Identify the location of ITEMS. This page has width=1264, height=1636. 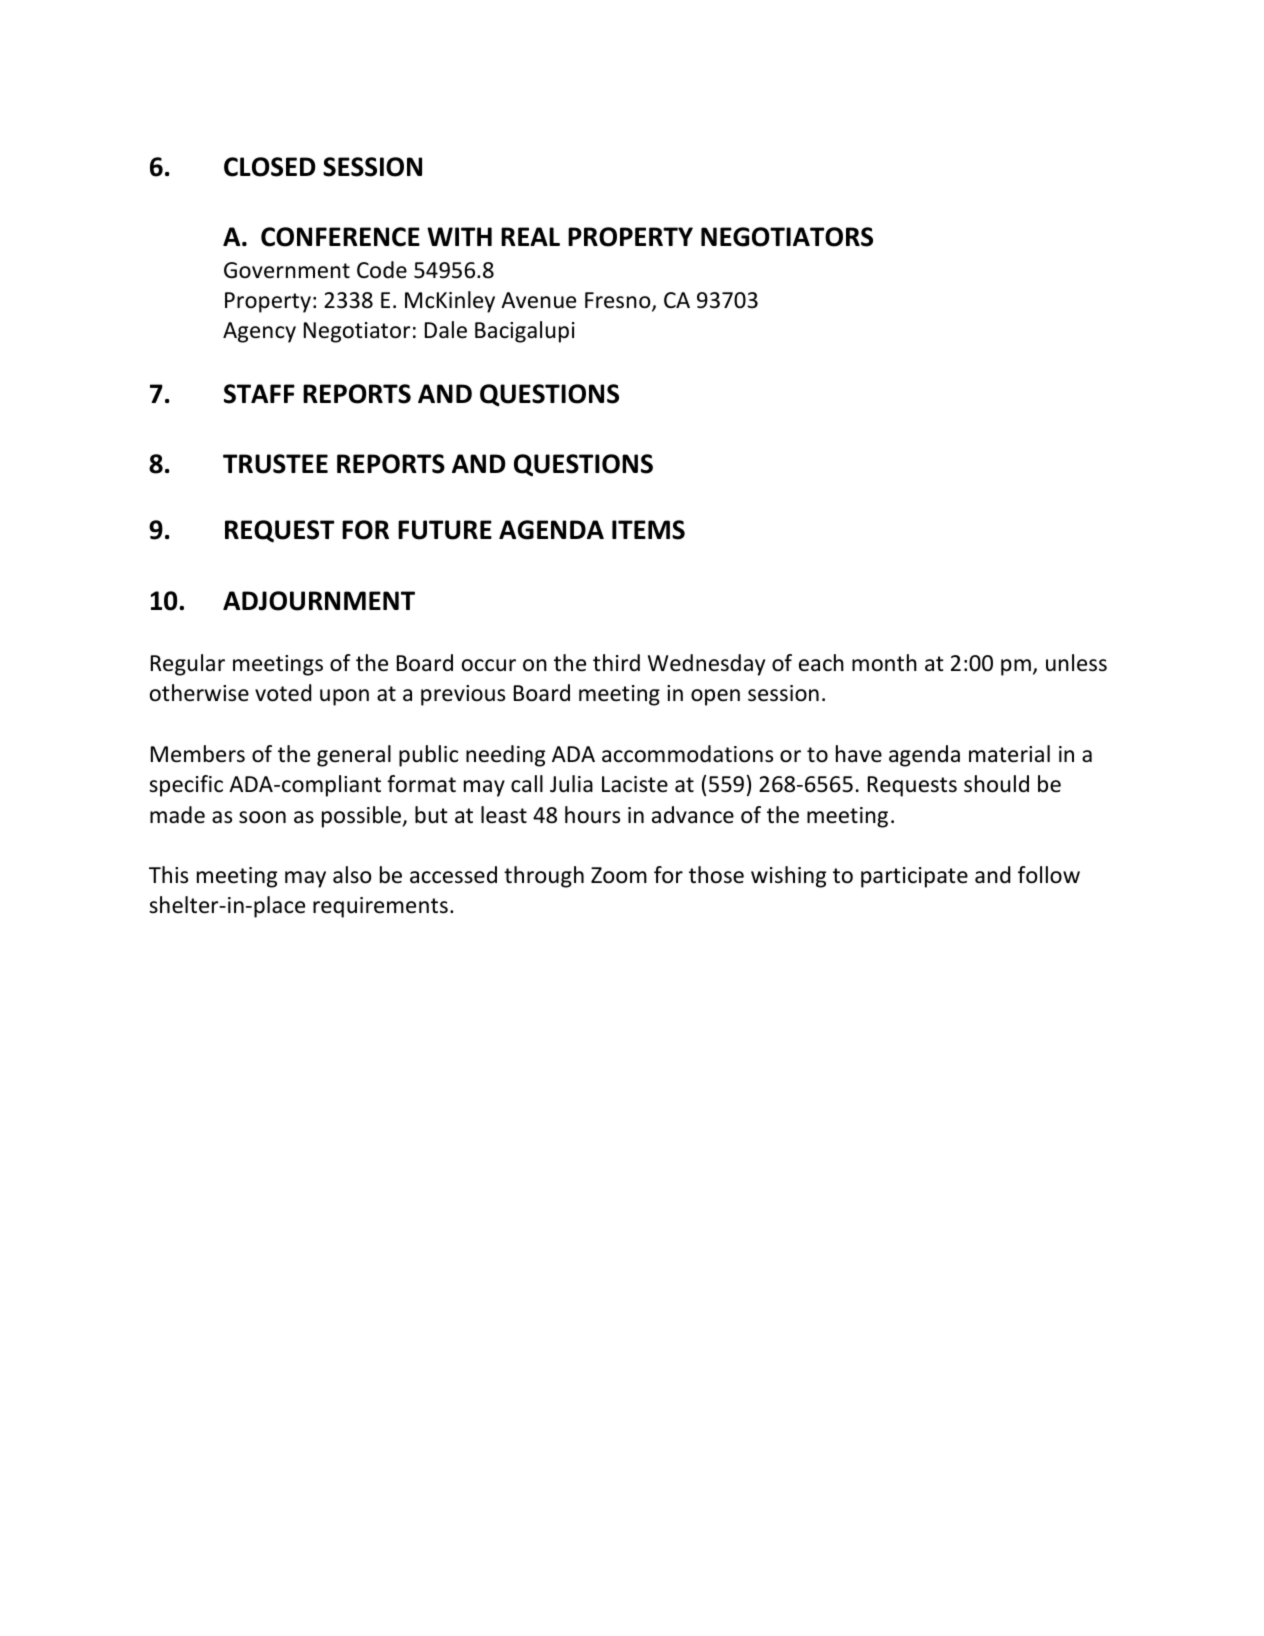
(648, 530).
